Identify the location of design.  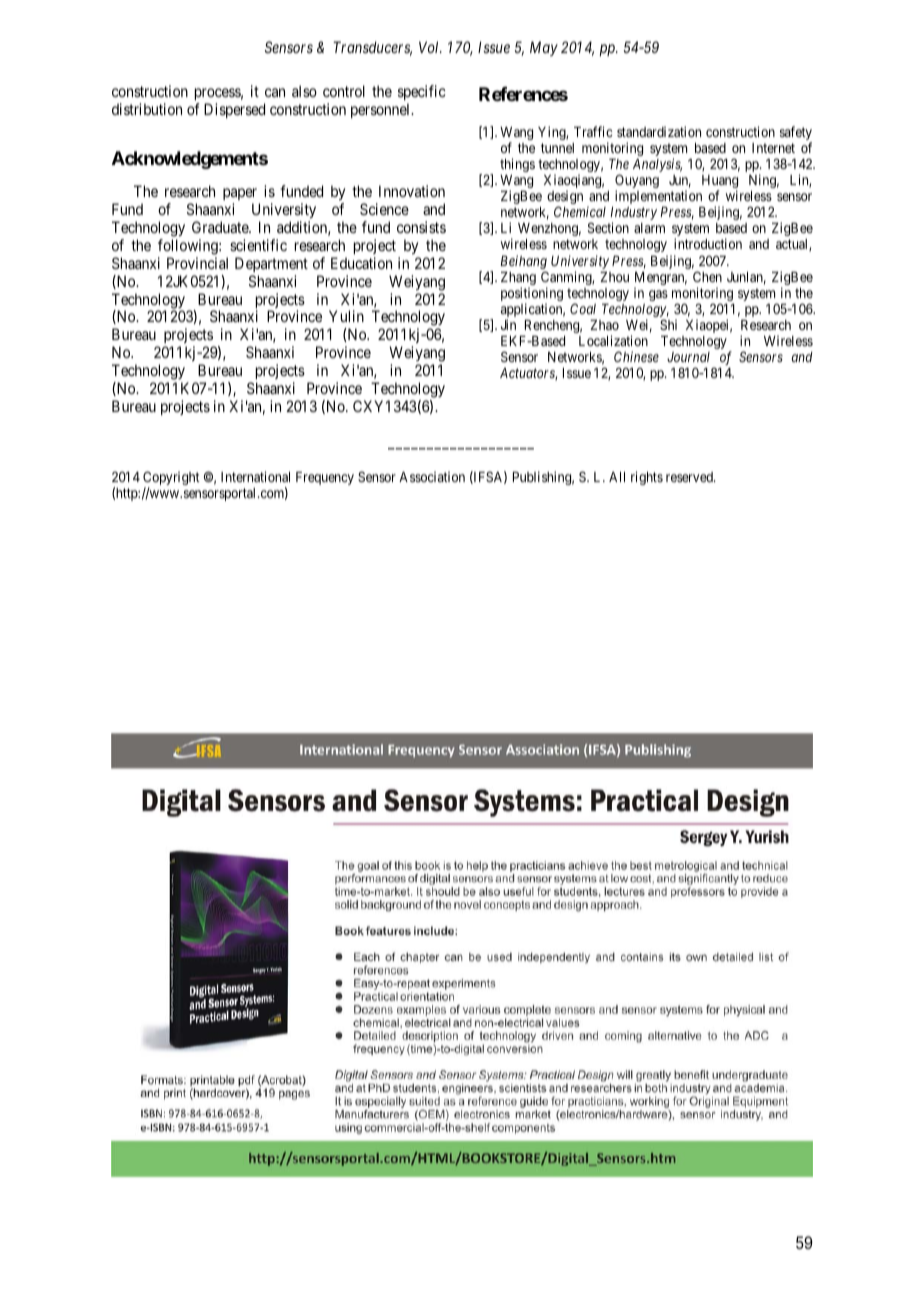
(565, 198).
